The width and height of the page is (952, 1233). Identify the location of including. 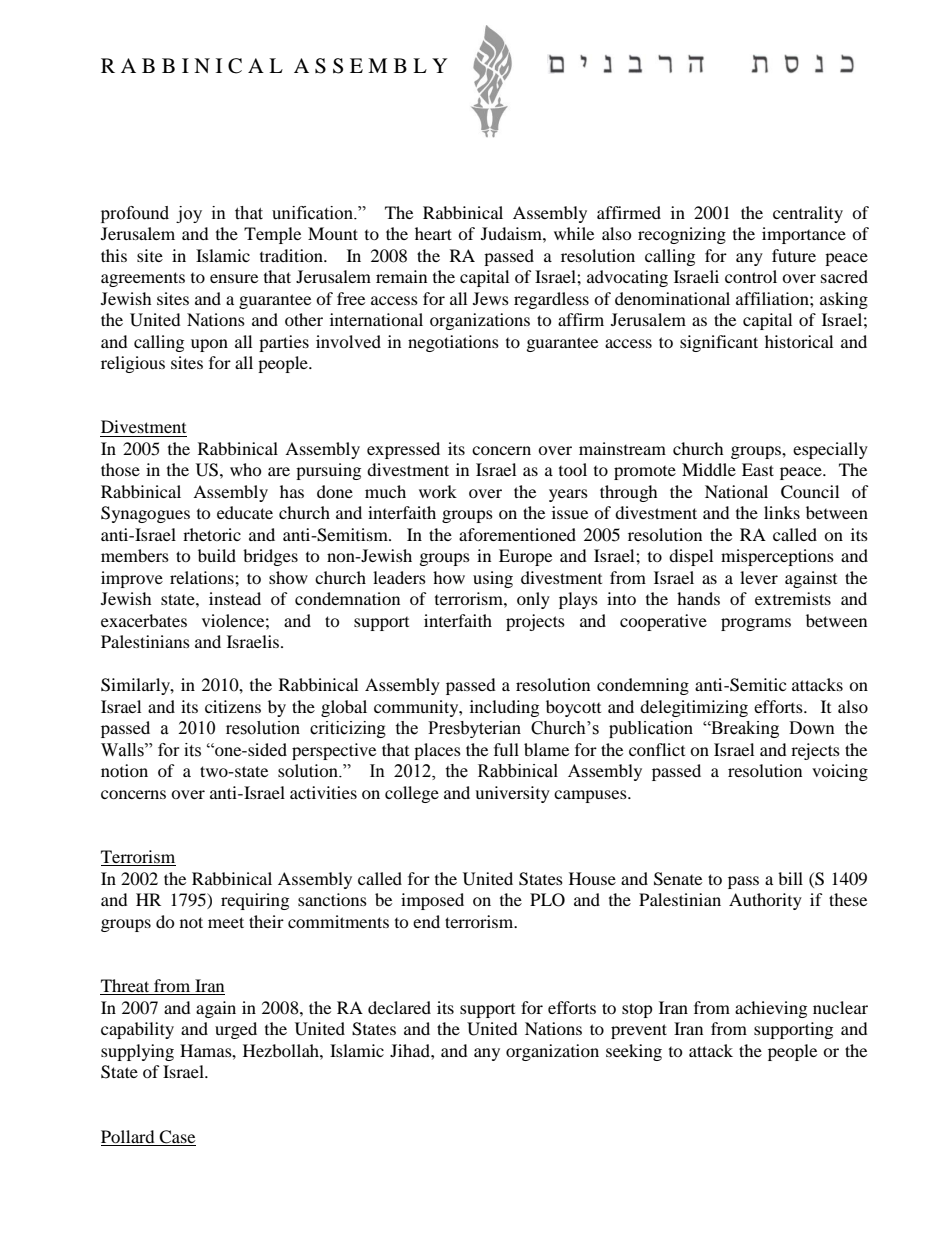
(504, 708).
